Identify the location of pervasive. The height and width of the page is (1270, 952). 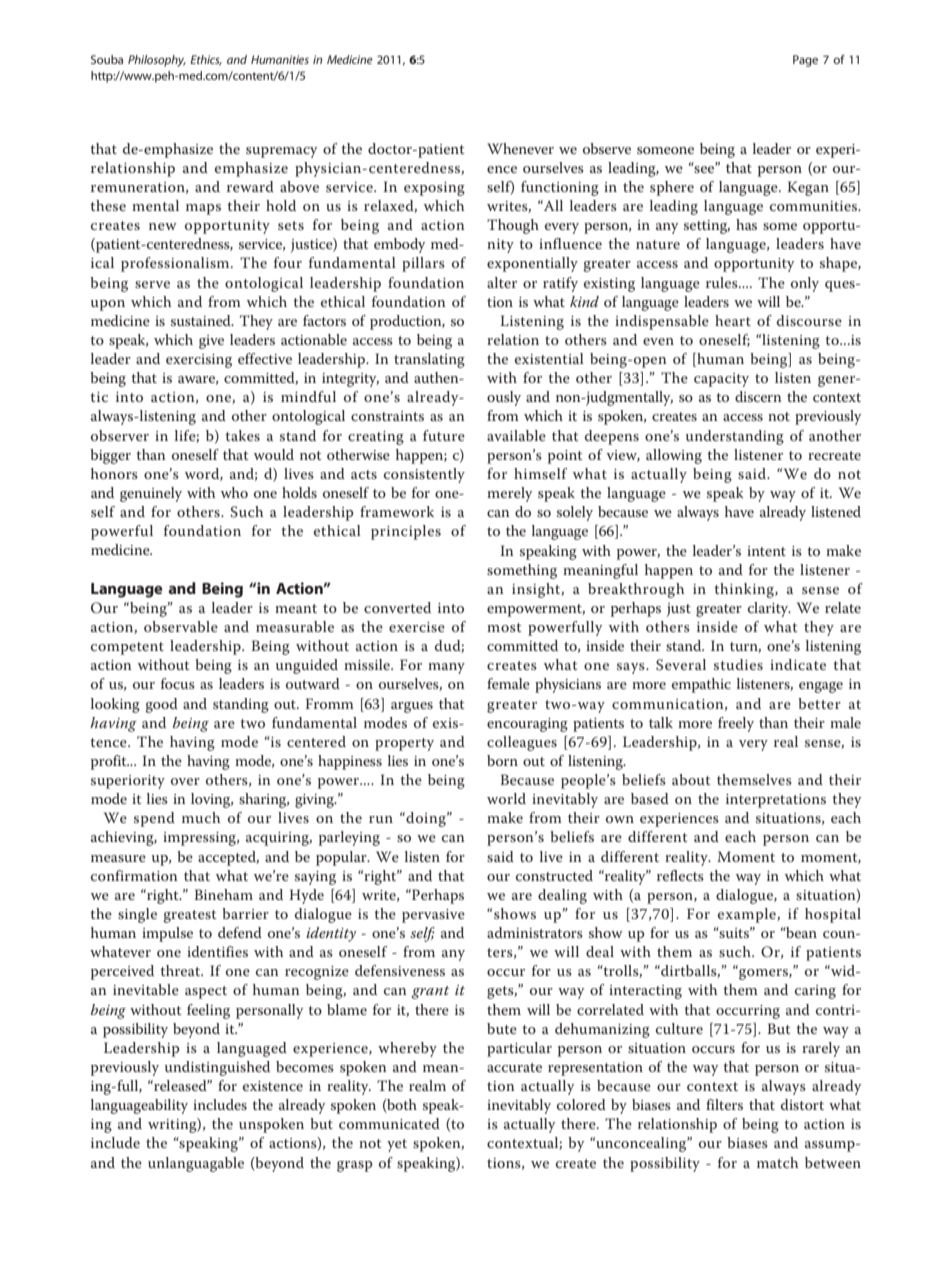
(433, 916).
